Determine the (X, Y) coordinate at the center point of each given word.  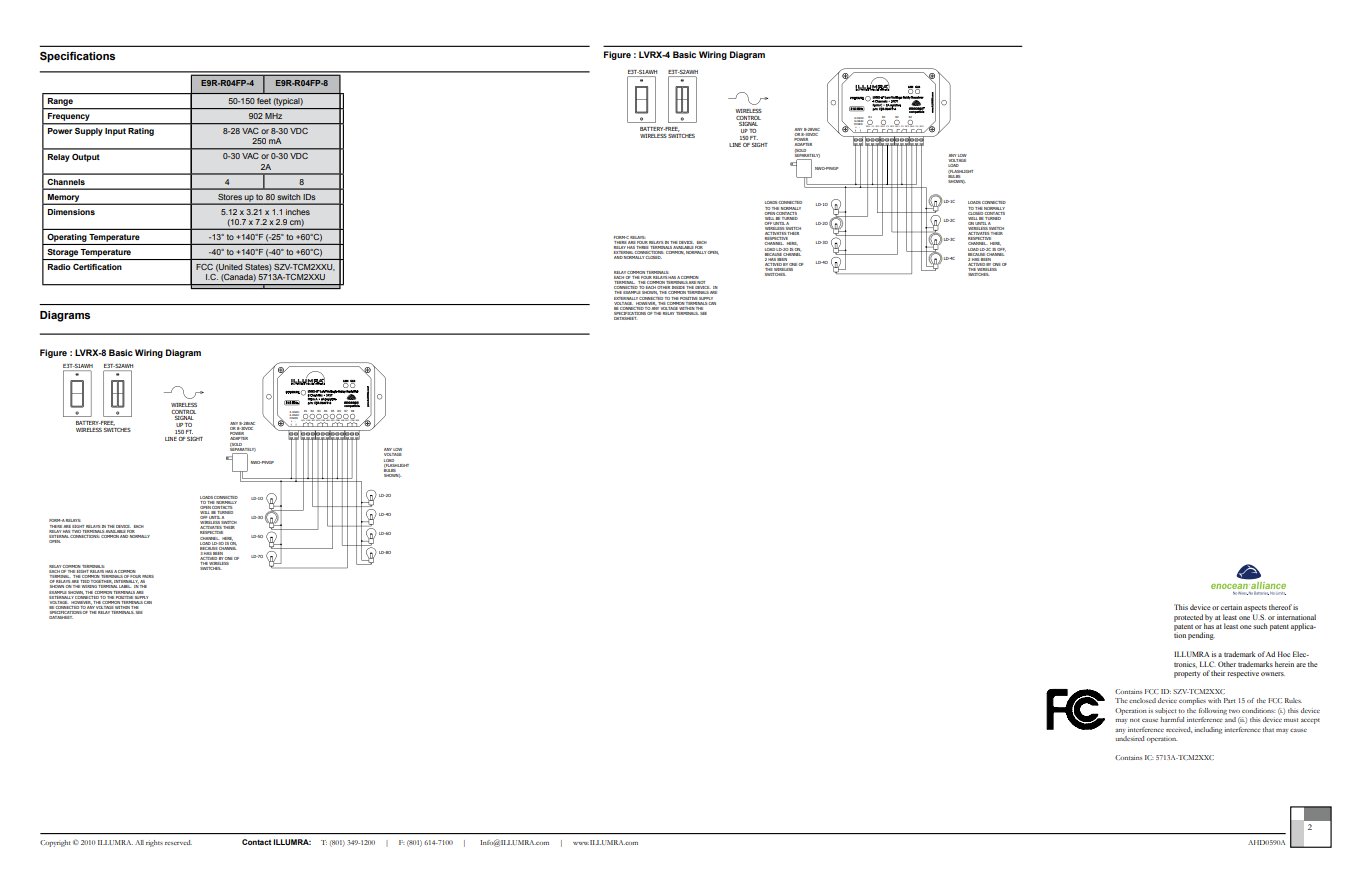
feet (264, 101)
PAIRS (147, 578)
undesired (1130, 737)
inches (298, 212)
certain (1231, 607)
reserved (178, 842)
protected (1189, 619)
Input (115, 132)
